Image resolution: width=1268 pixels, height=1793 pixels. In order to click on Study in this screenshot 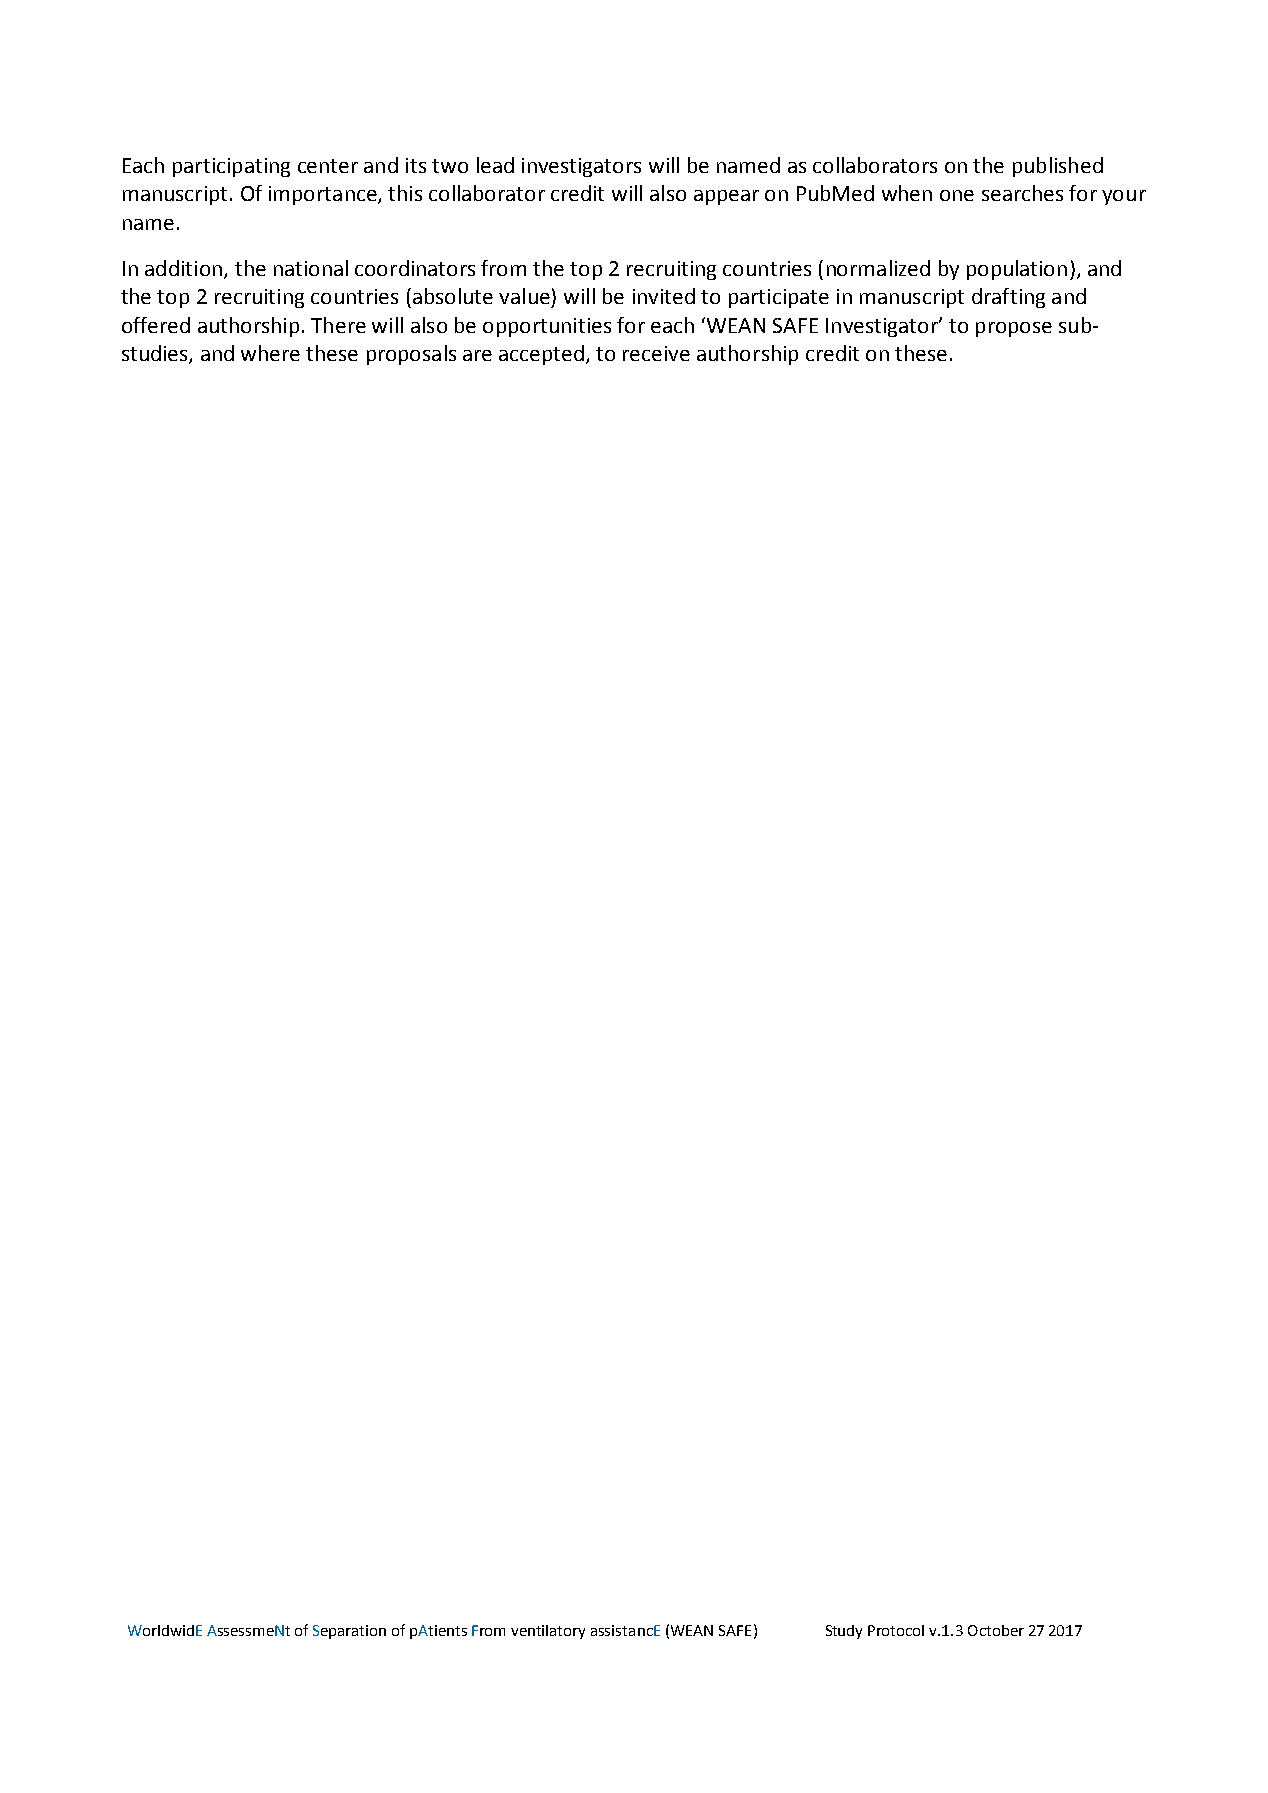, I will do `click(844, 1632)`.
